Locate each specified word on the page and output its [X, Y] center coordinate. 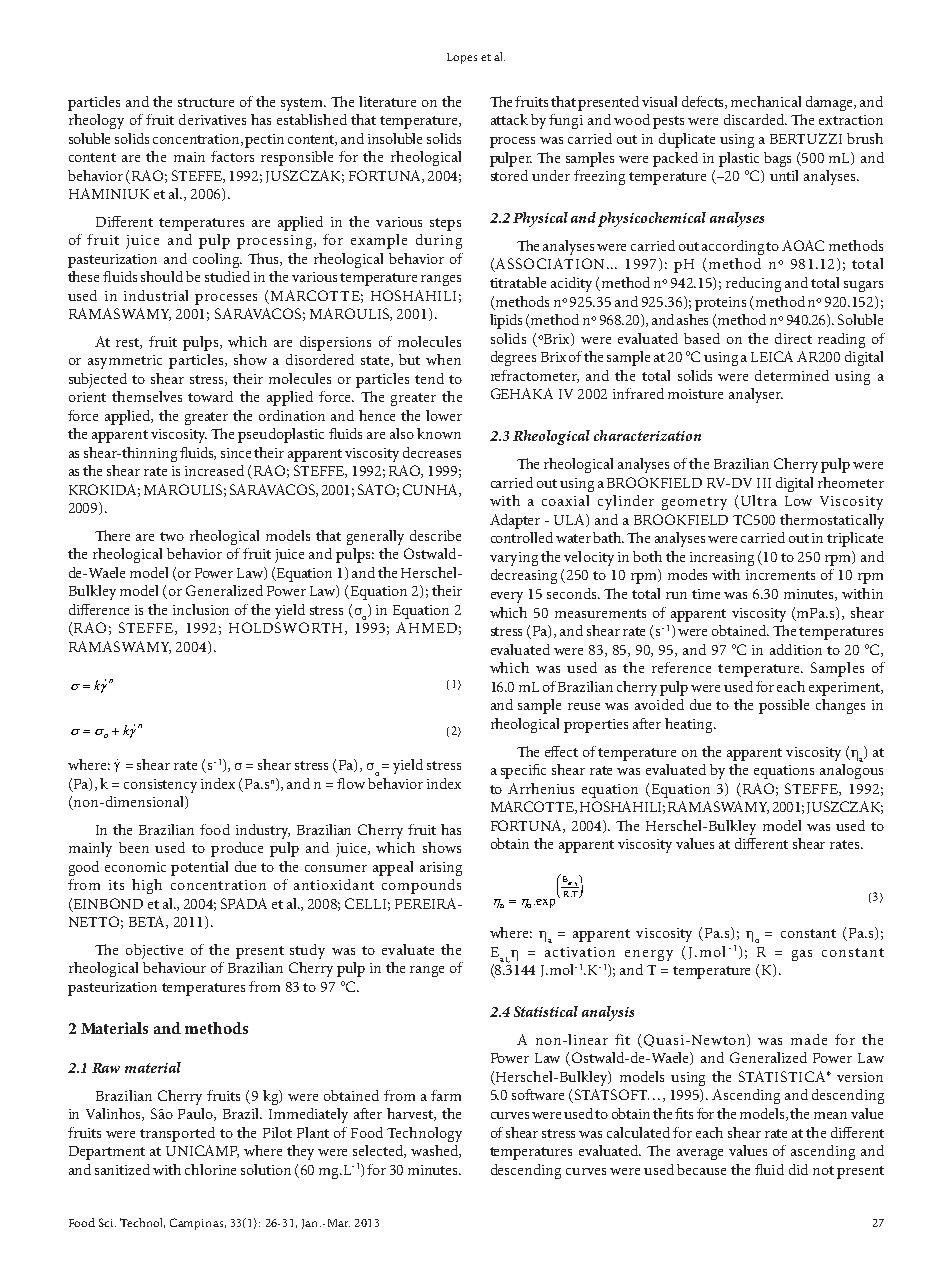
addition [796, 649]
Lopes [462, 58]
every [507, 597]
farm [446, 1095]
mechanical [766, 101]
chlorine [210, 1169]
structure [206, 102]
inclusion [201, 609]
